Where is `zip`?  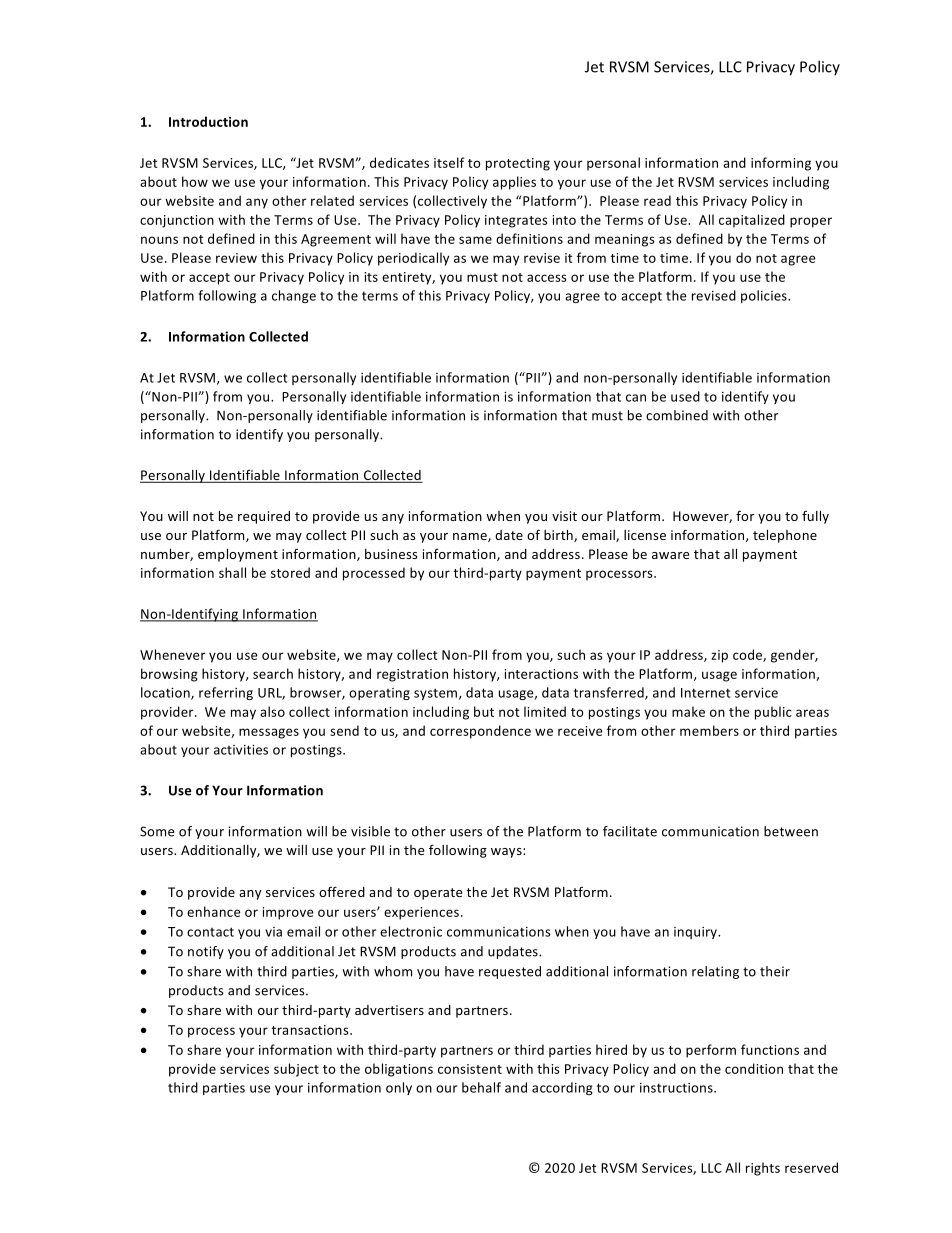
zip is located at coordinates (719, 656).
